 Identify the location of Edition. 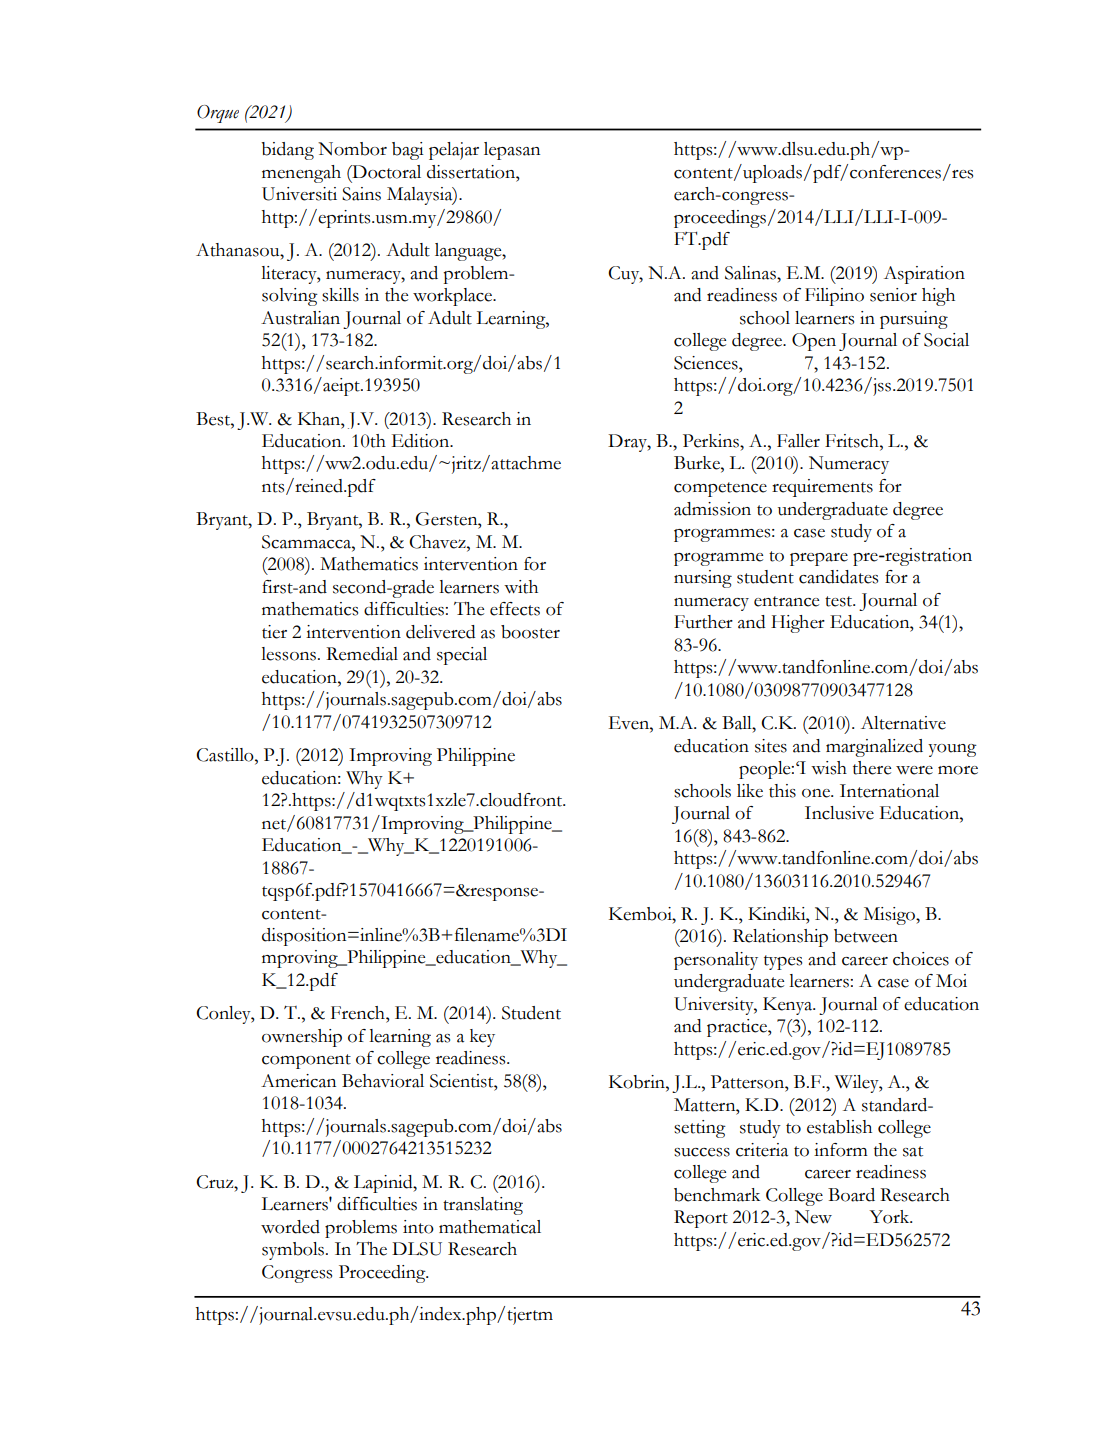
(422, 441).
